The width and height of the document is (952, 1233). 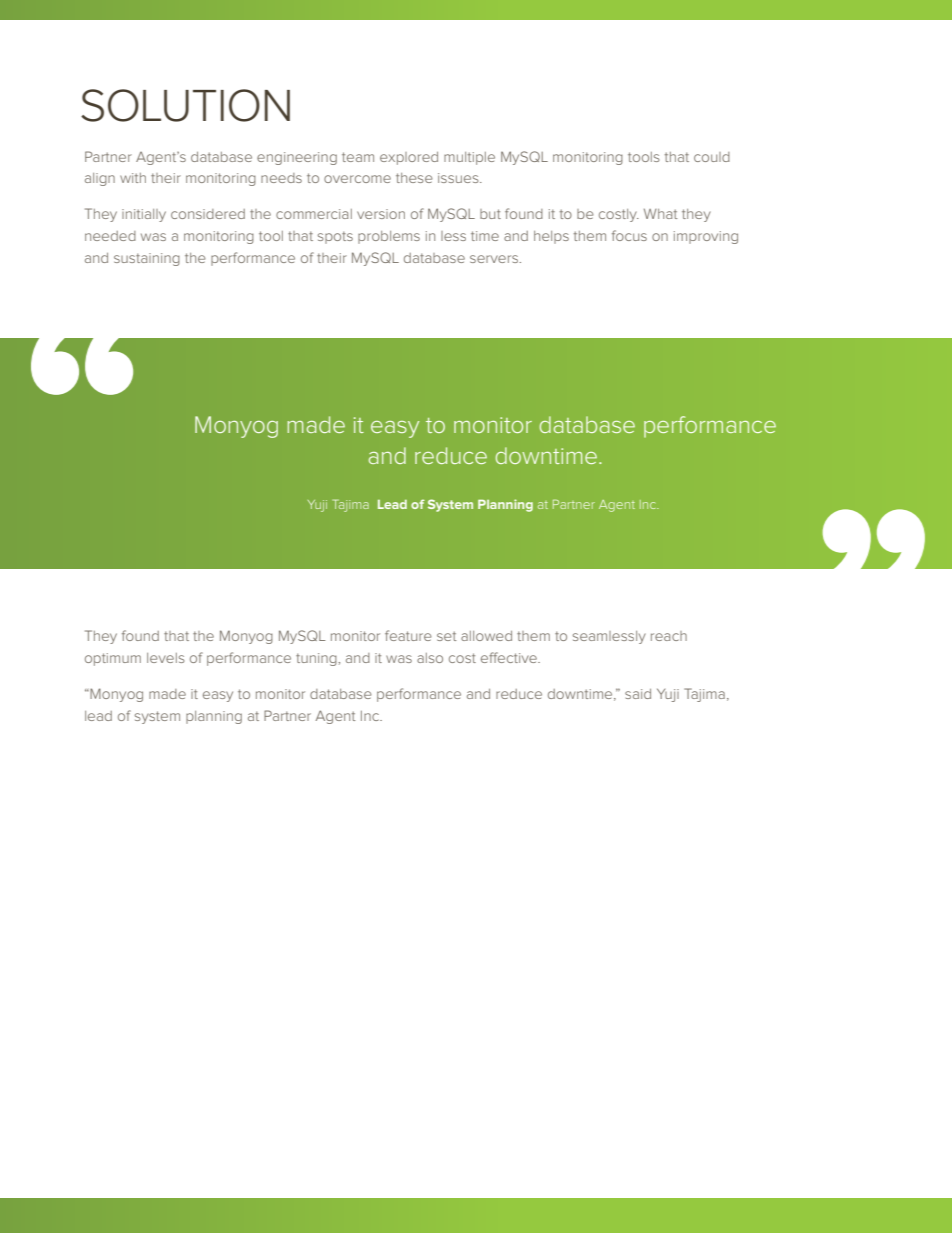 What do you see at coordinates (165, 658) in the document?
I see `levels` at bounding box center [165, 658].
